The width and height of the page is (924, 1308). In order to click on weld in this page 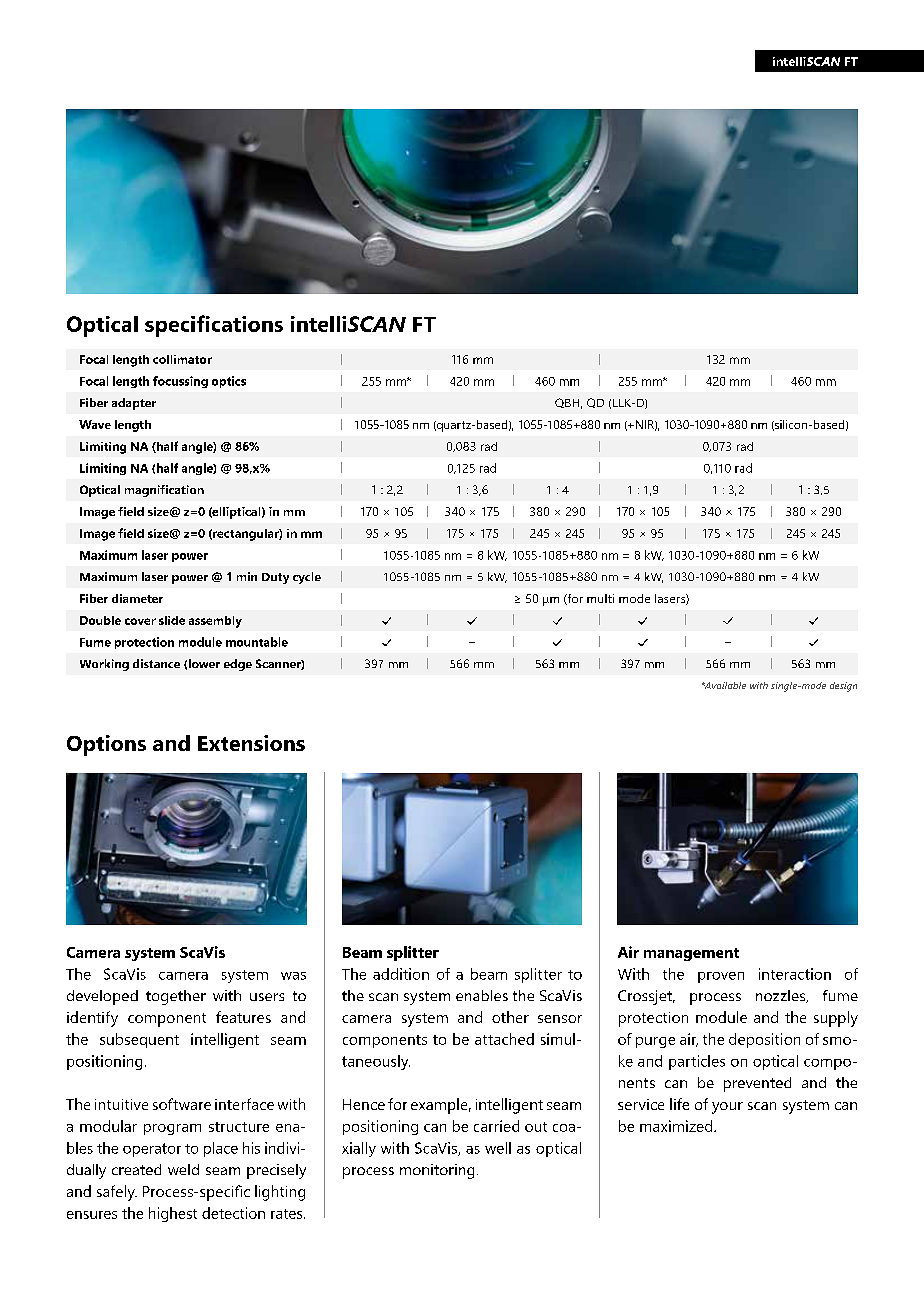, I will do `click(183, 1169)`.
